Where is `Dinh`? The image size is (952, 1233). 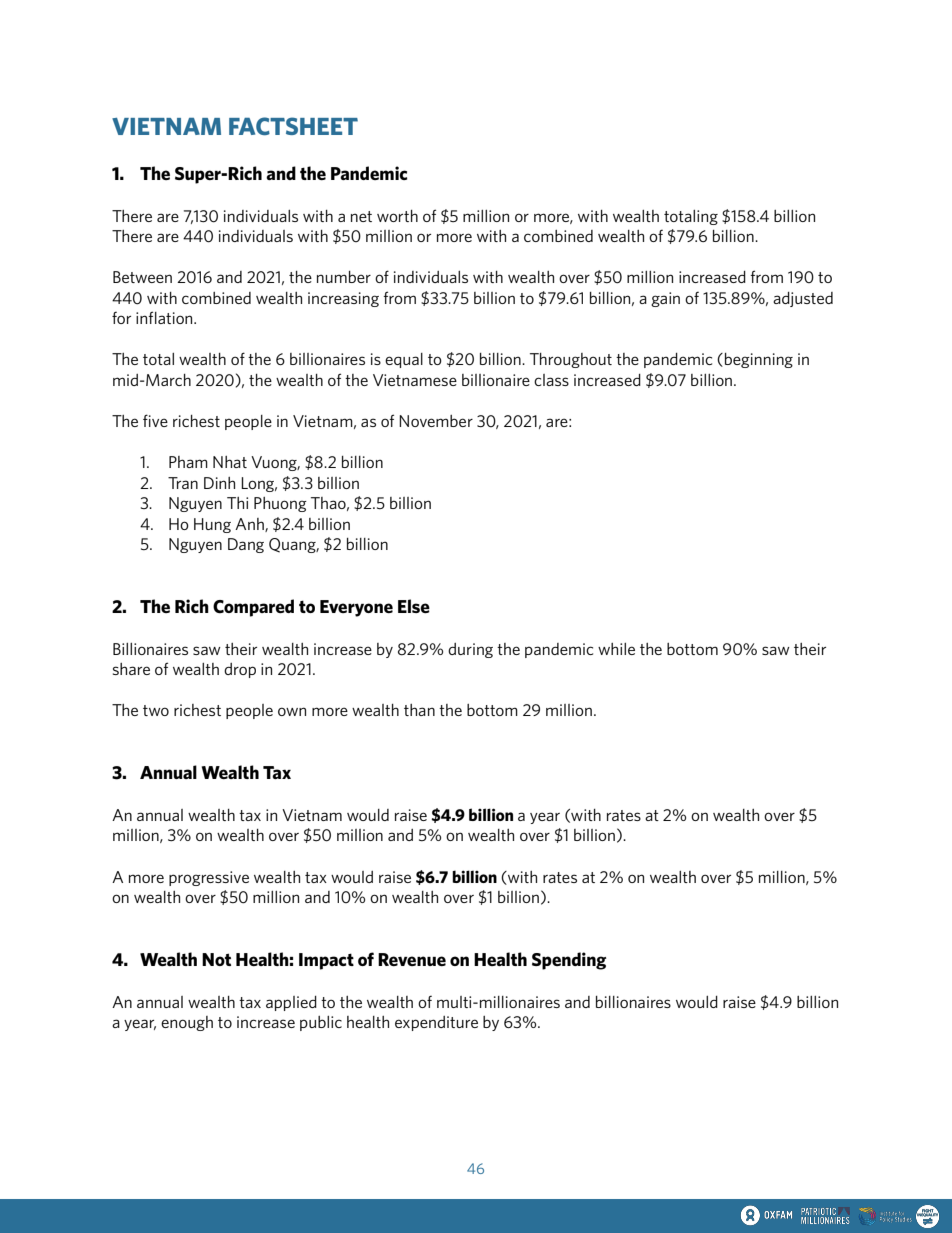
Dinh is located at coordinates (219, 483).
